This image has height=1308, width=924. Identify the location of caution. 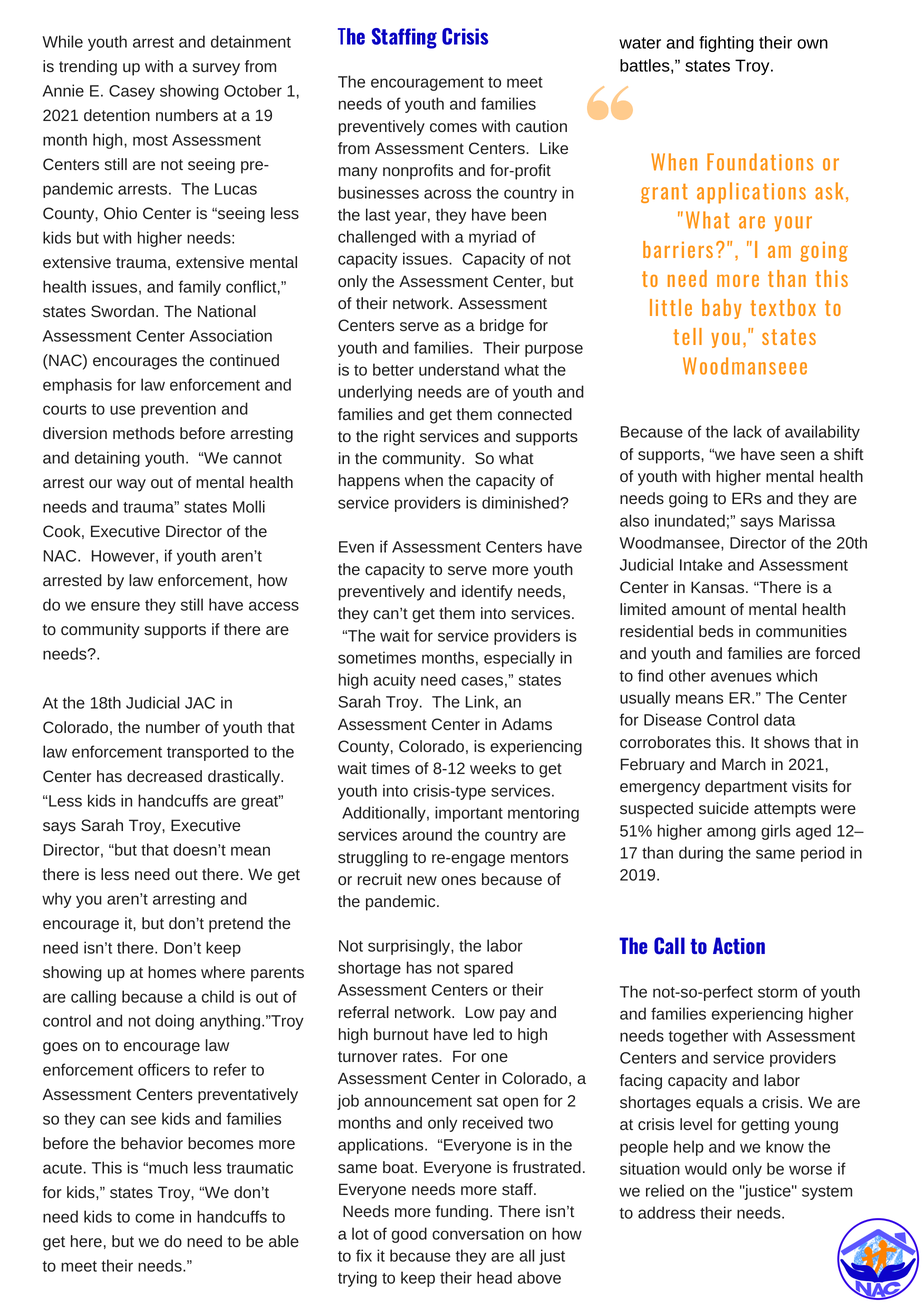
(541, 126).
